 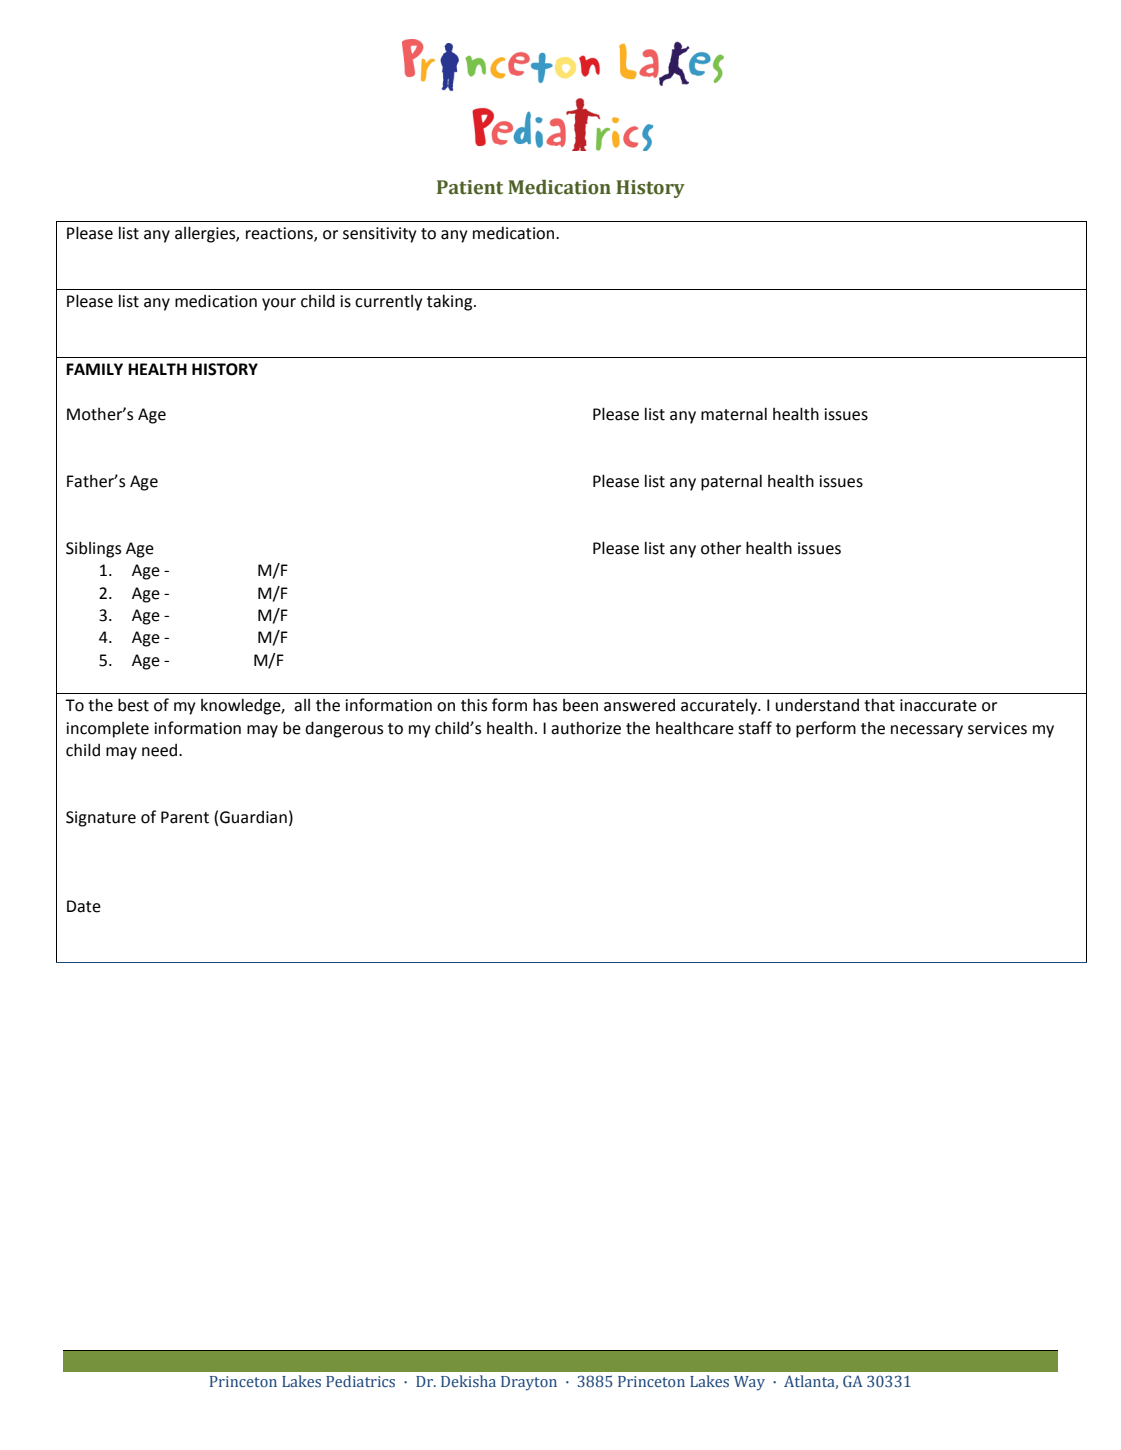 What do you see at coordinates (185, 817) in the screenshot?
I see `Parent` at bounding box center [185, 817].
